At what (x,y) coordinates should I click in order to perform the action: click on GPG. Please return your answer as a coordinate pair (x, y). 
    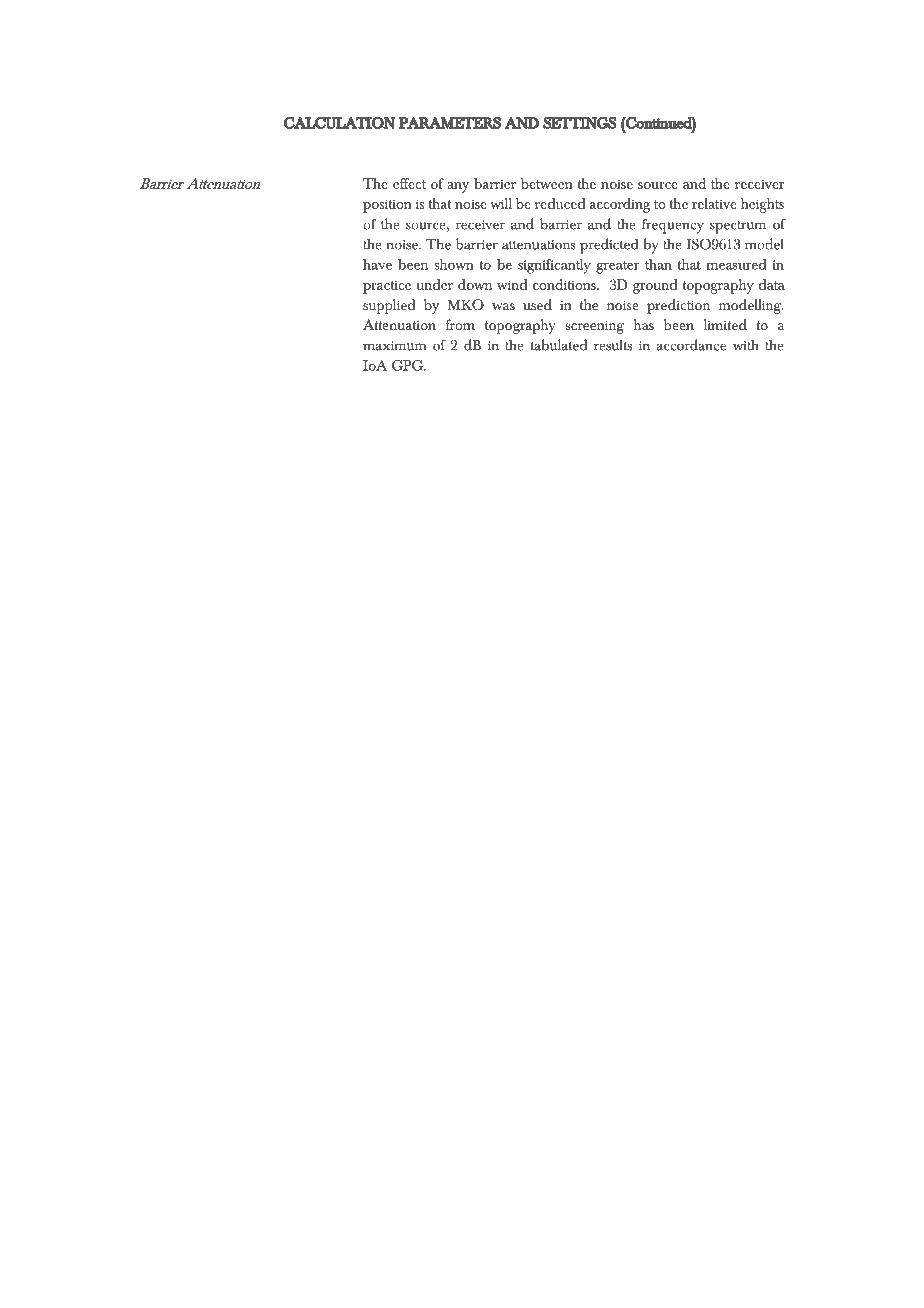
    Looking at the image, I should click on (408, 365).
